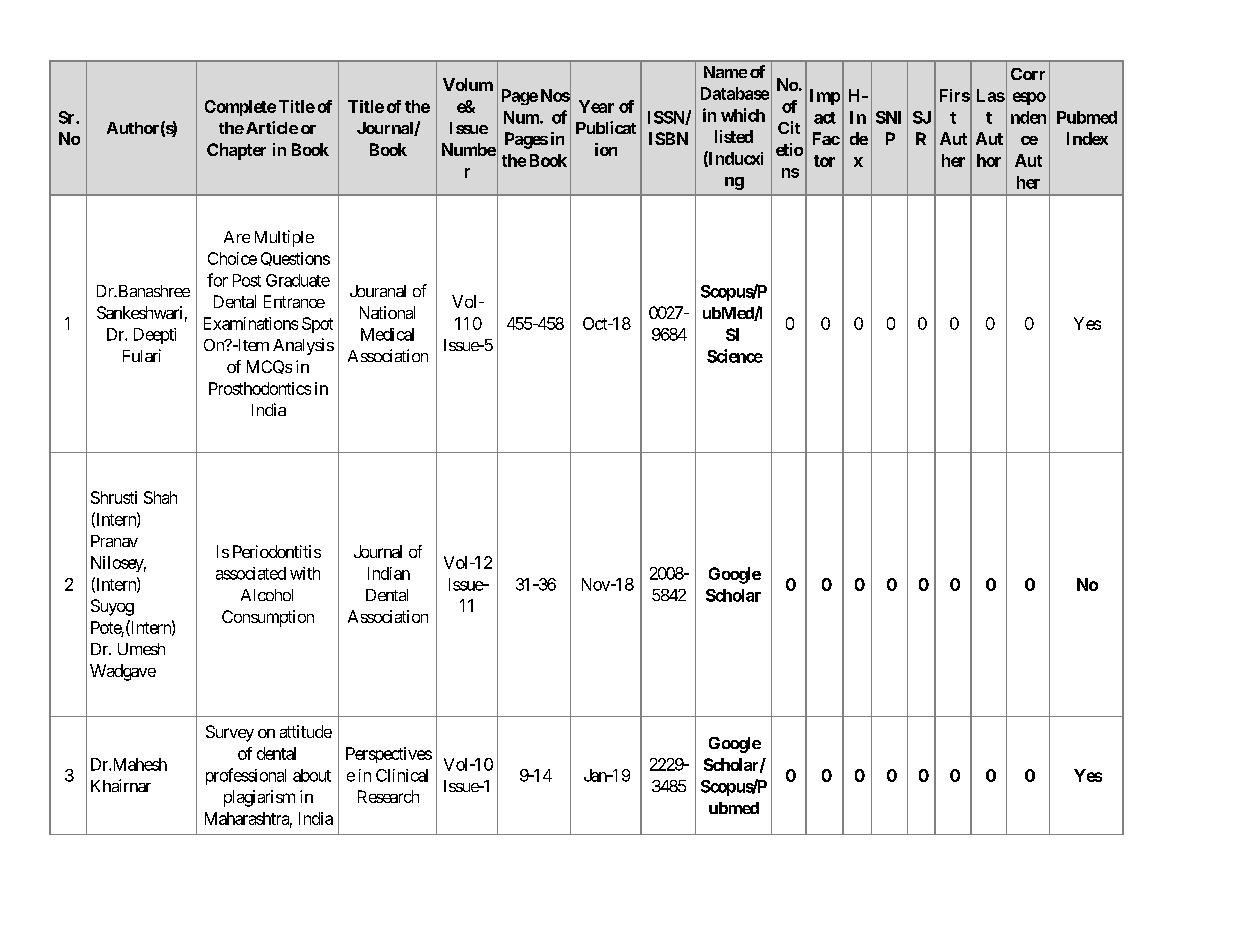  What do you see at coordinates (387, 334) in the screenshot?
I see `Medical` at bounding box center [387, 334].
